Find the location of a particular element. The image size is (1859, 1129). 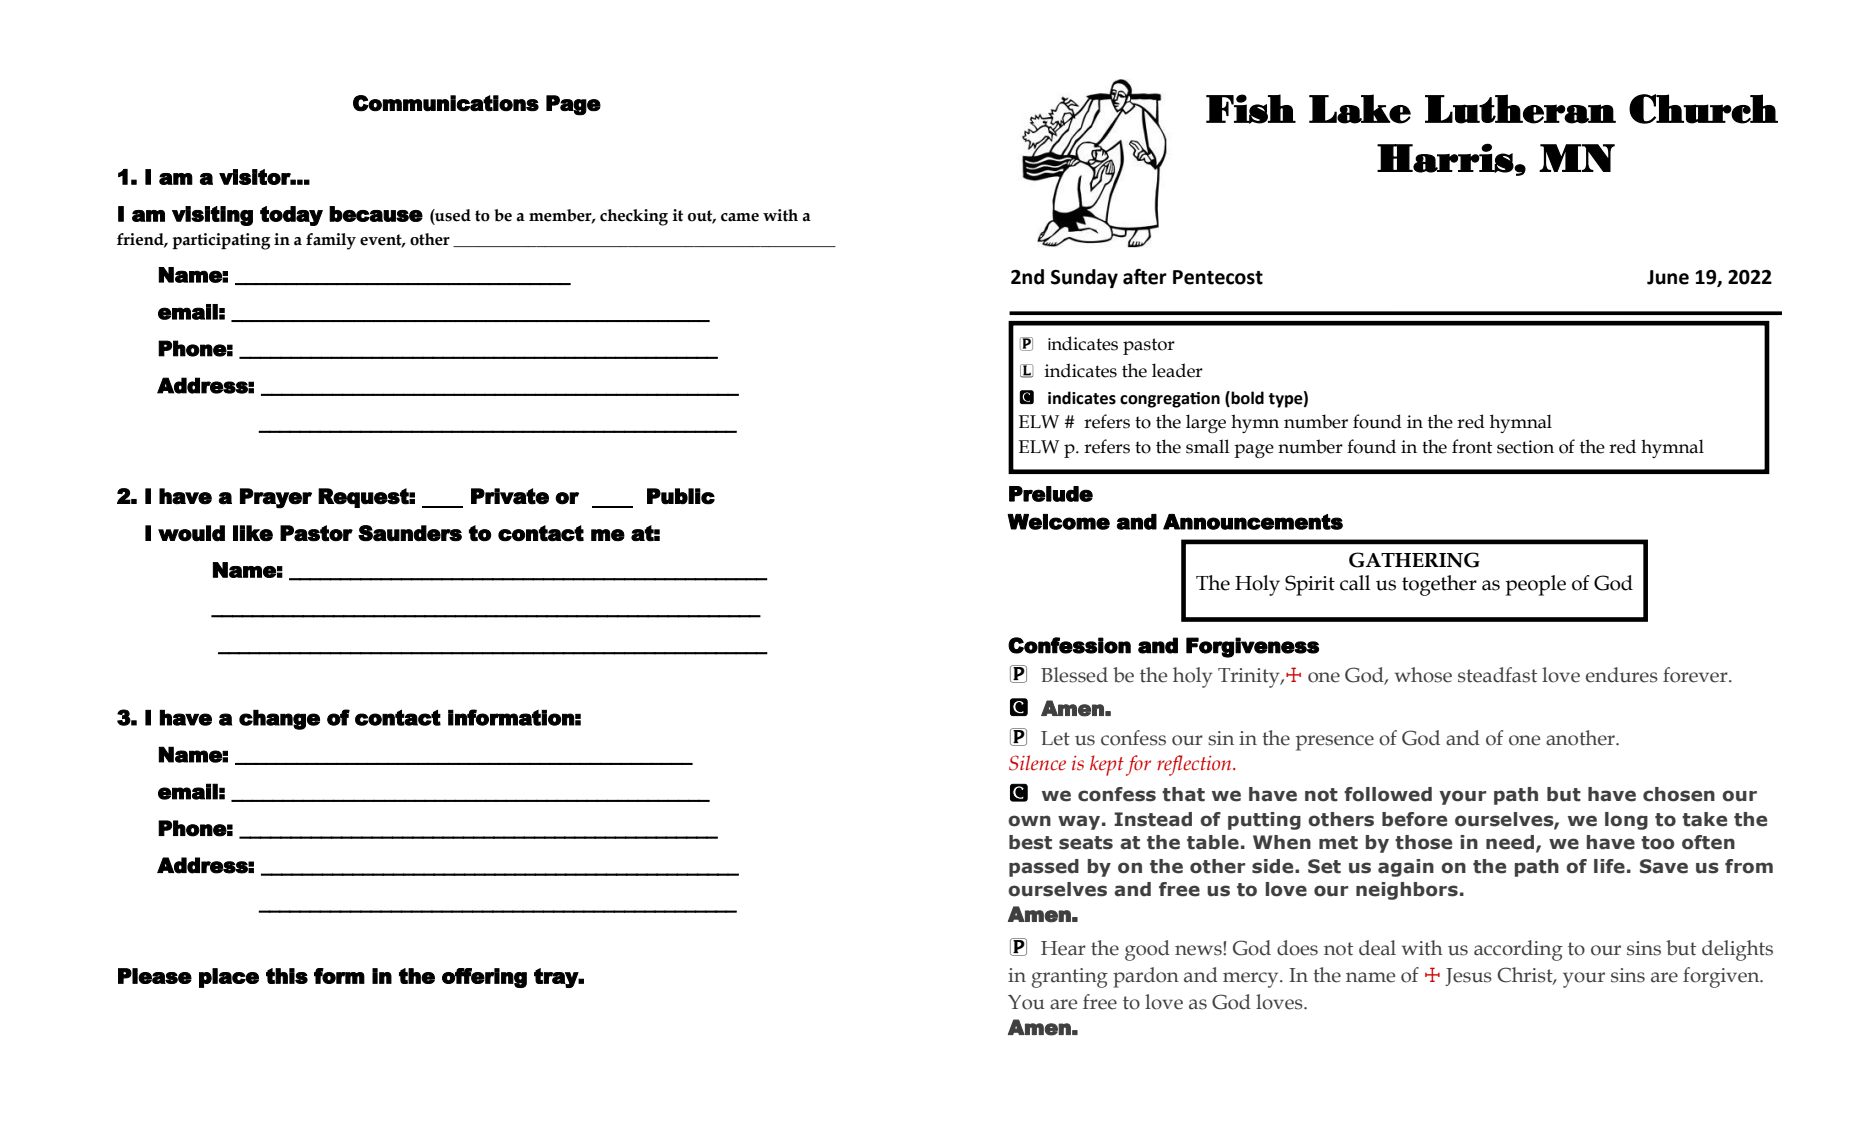

change is located at coordinates (279, 720).
